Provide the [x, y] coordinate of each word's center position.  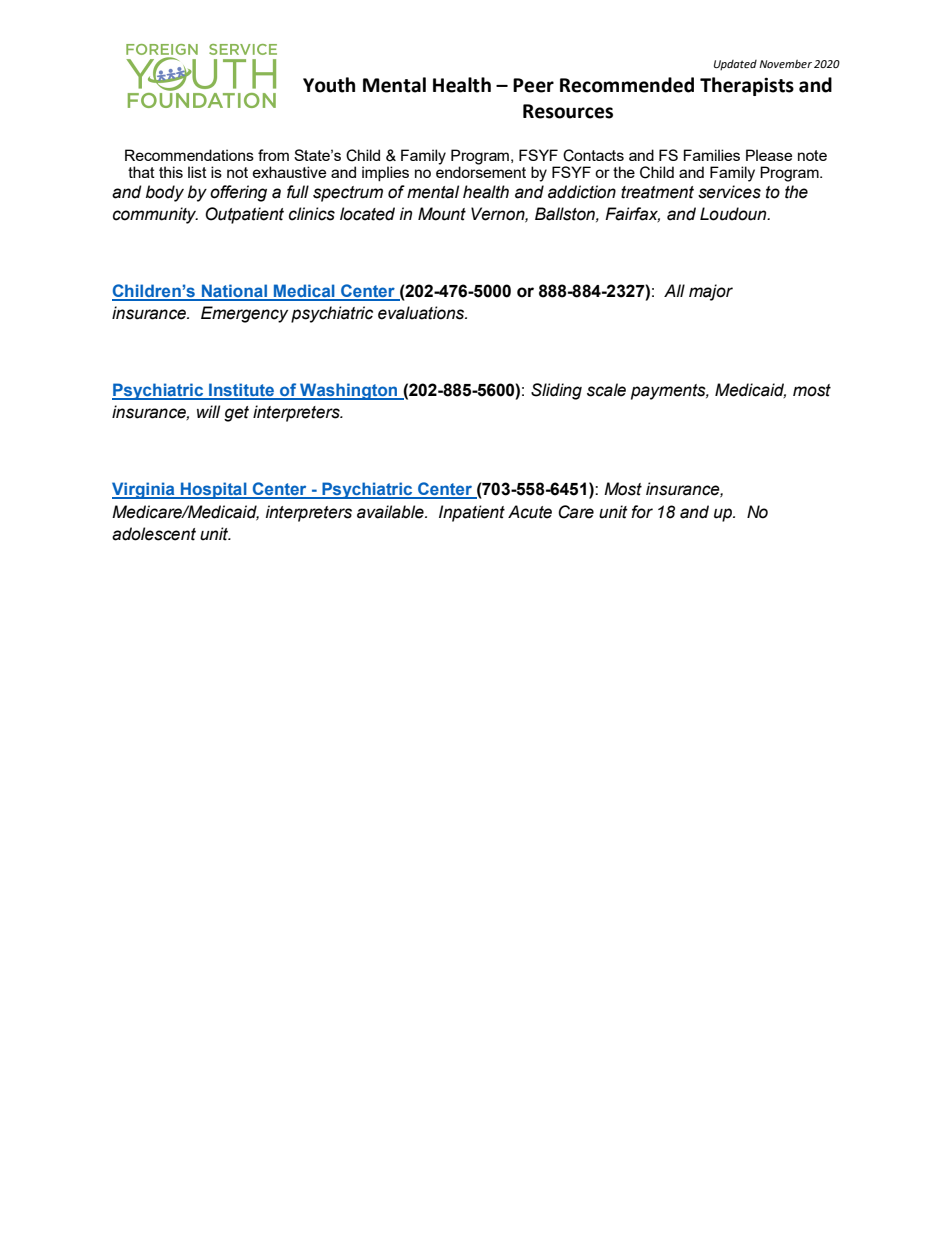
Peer [533, 85]
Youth [329, 85]
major [711, 292]
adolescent [154, 534]
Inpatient [472, 513]
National [235, 292]
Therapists [747, 86]
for [642, 512]
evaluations [422, 313]
